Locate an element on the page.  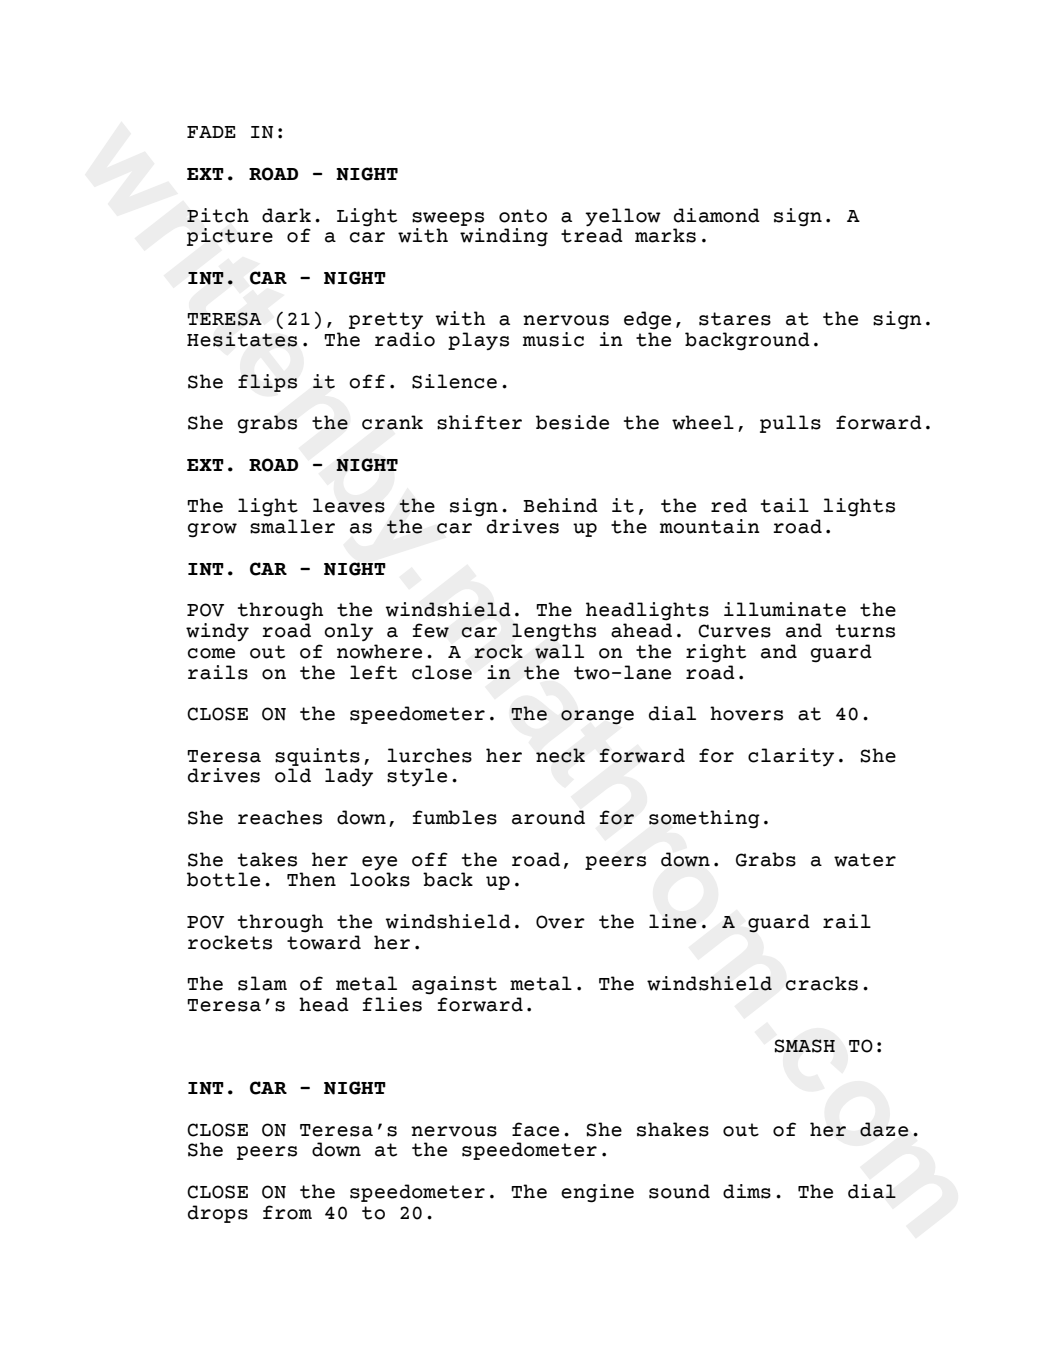
pulls is located at coordinates (790, 424).
